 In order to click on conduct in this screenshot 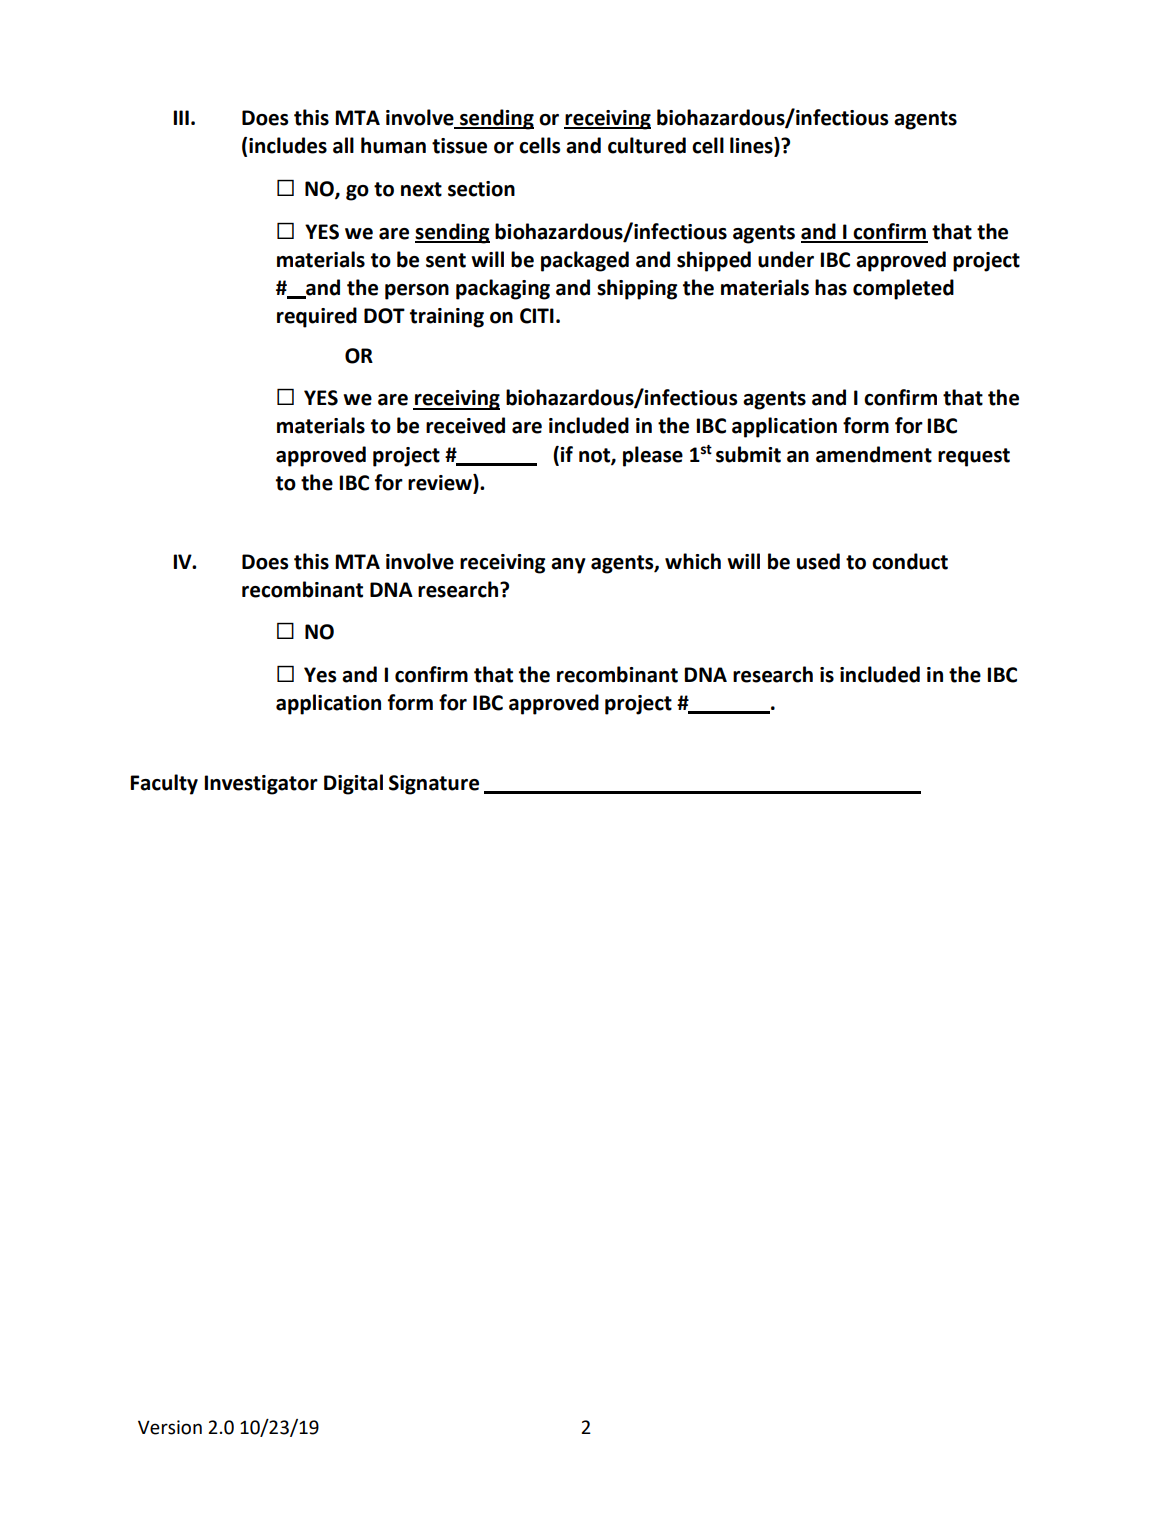, I will do `click(910, 561)`.
